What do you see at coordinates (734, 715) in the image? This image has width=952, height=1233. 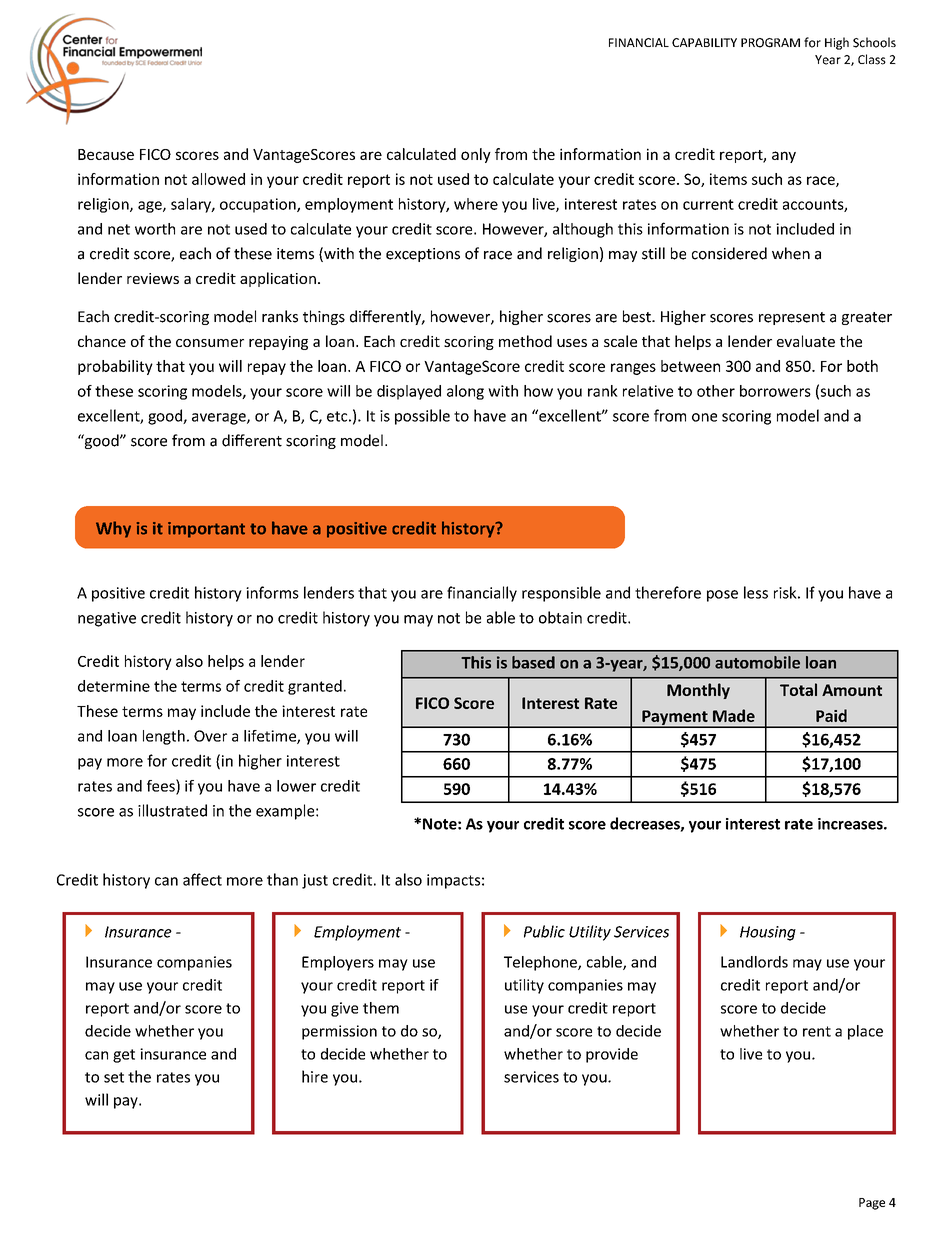 I see `Made` at bounding box center [734, 715].
